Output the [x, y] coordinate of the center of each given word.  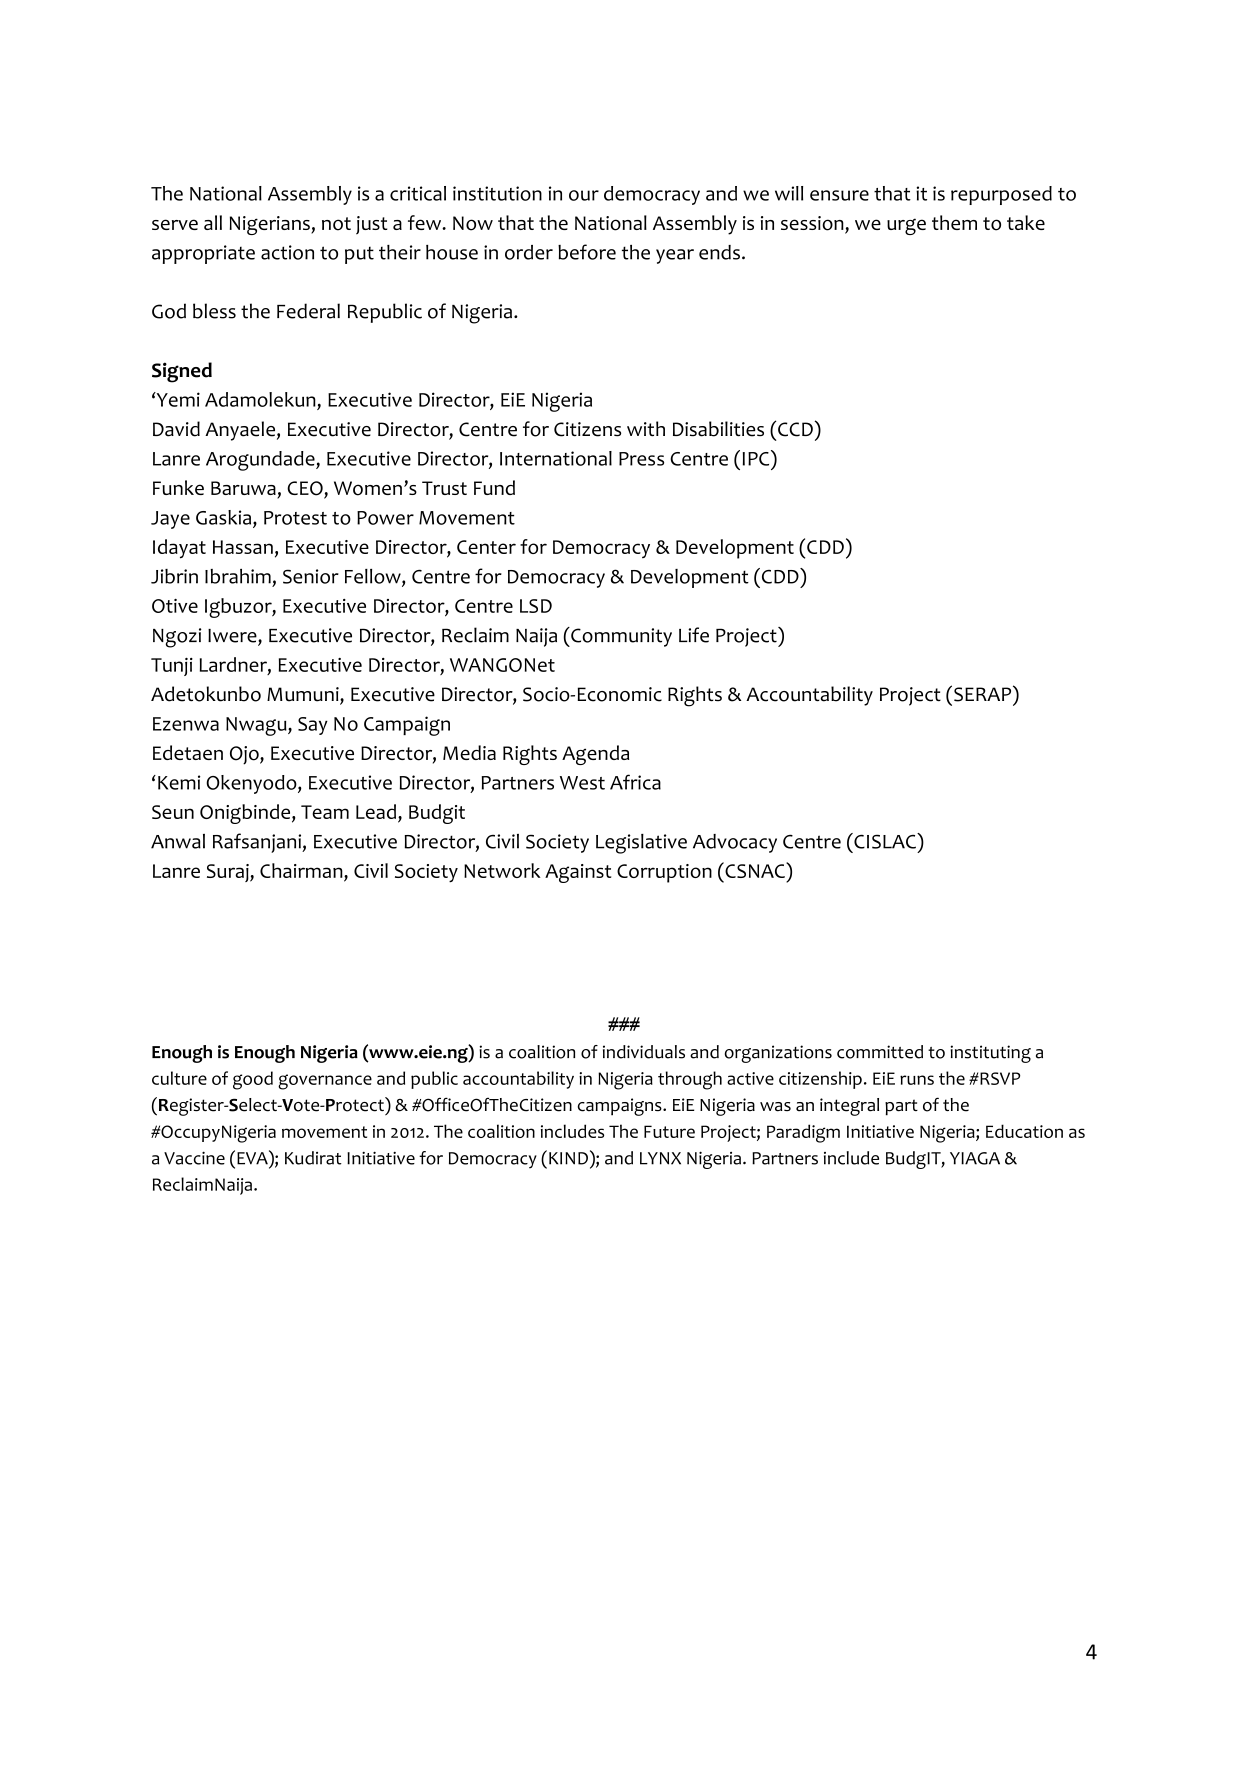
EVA [253, 1157]
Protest [295, 518]
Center [486, 547]
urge [906, 226]
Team [325, 812]
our [584, 195]
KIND [568, 1158]
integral [849, 1107]
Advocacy [735, 843]
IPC [757, 458]
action [287, 252]
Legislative [641, 844]
